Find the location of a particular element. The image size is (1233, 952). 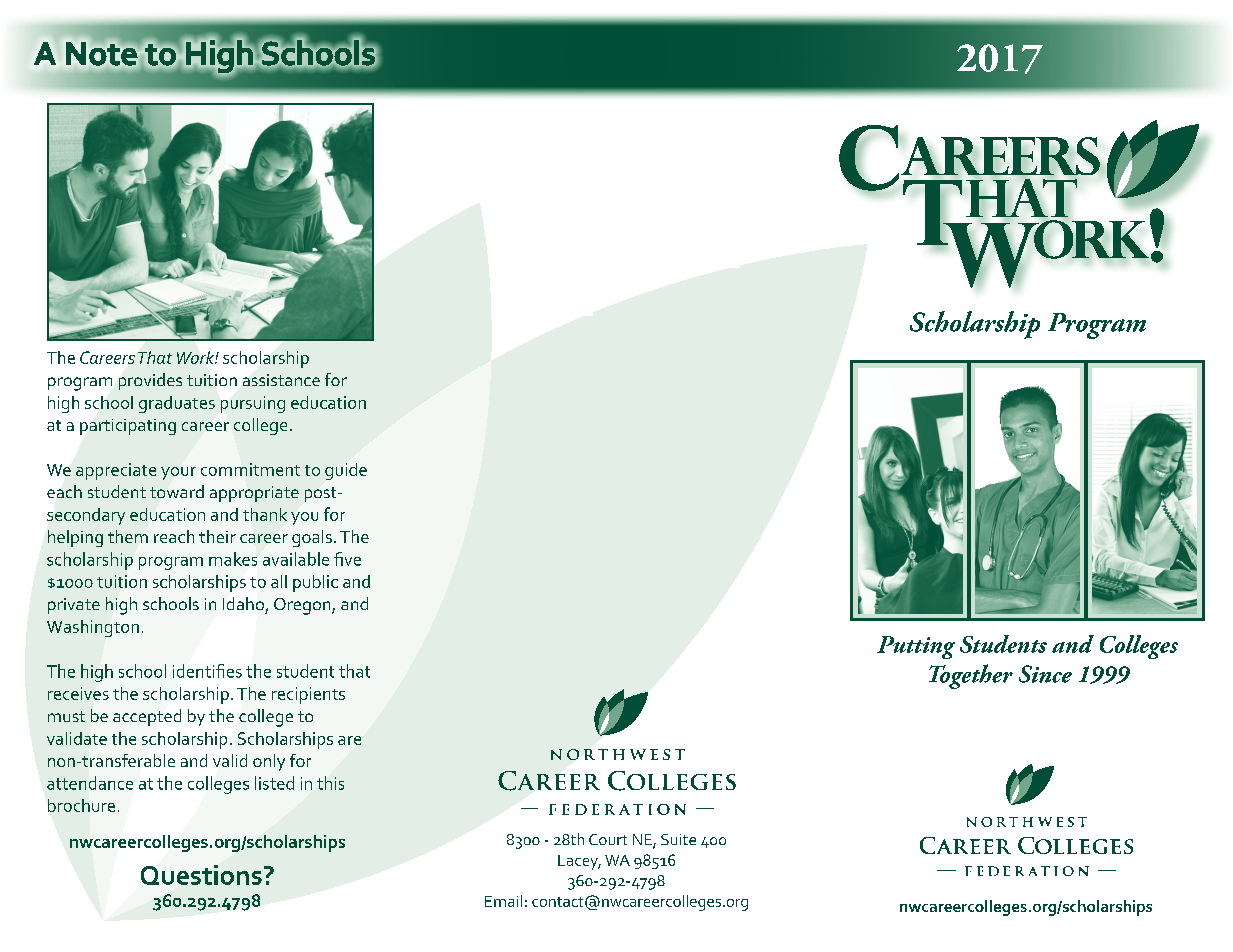

your is located at coordinates (178, 473).
